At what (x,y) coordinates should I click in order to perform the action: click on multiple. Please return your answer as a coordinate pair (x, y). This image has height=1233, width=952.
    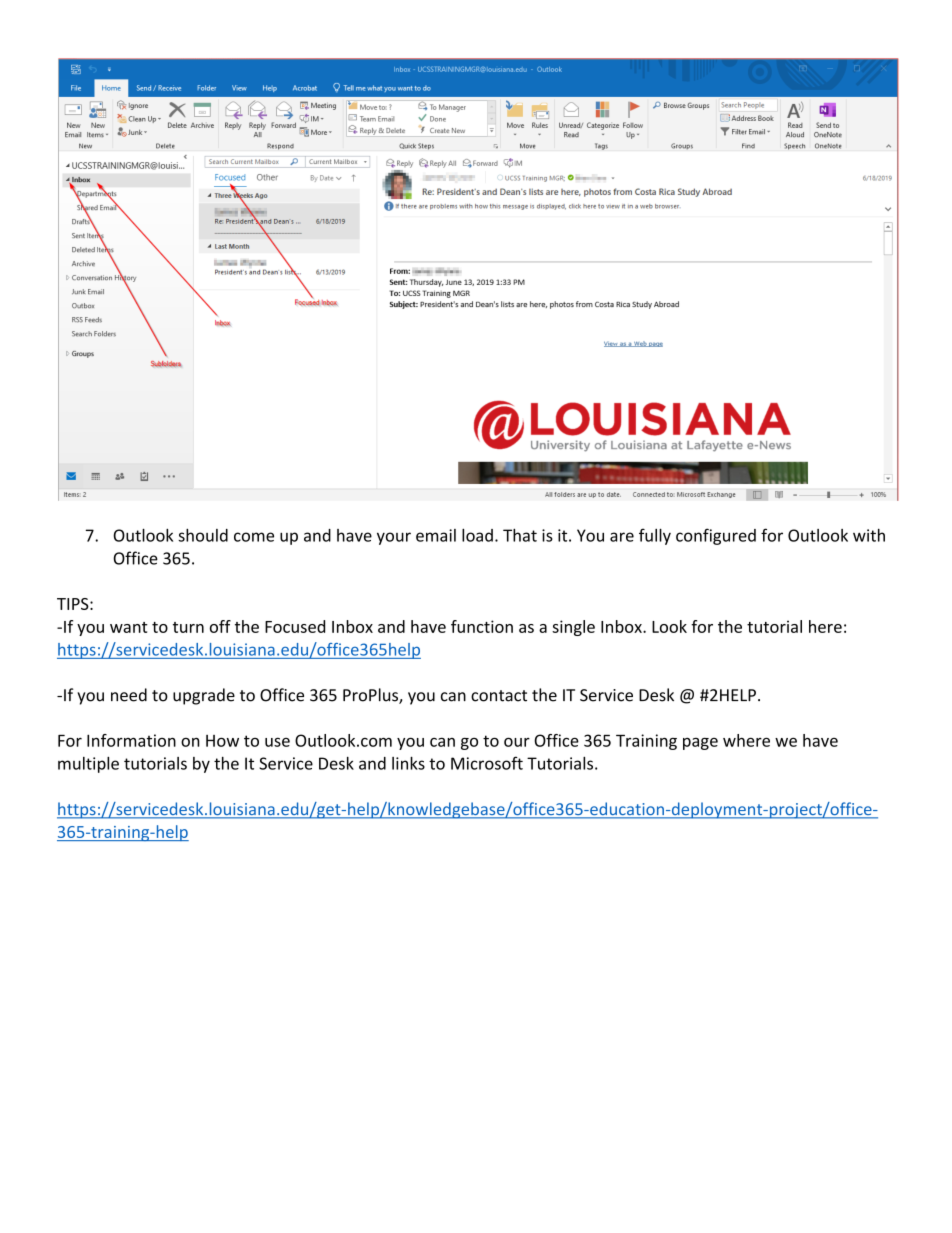
    Looking at the image, I should click on (88, 765).
